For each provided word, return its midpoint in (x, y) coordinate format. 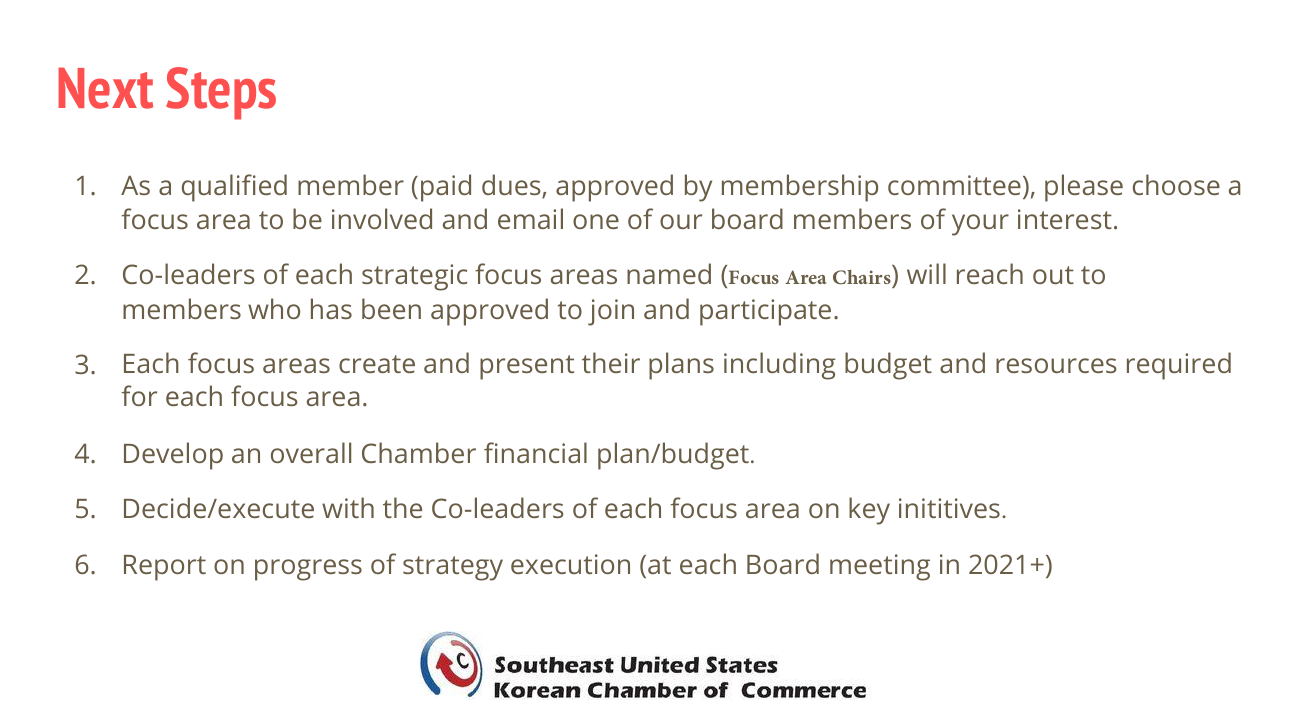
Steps (221, 93)
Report (165, 568)
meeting (880, 567)
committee (954, 185)
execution (570, 564)
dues (512, 186)
